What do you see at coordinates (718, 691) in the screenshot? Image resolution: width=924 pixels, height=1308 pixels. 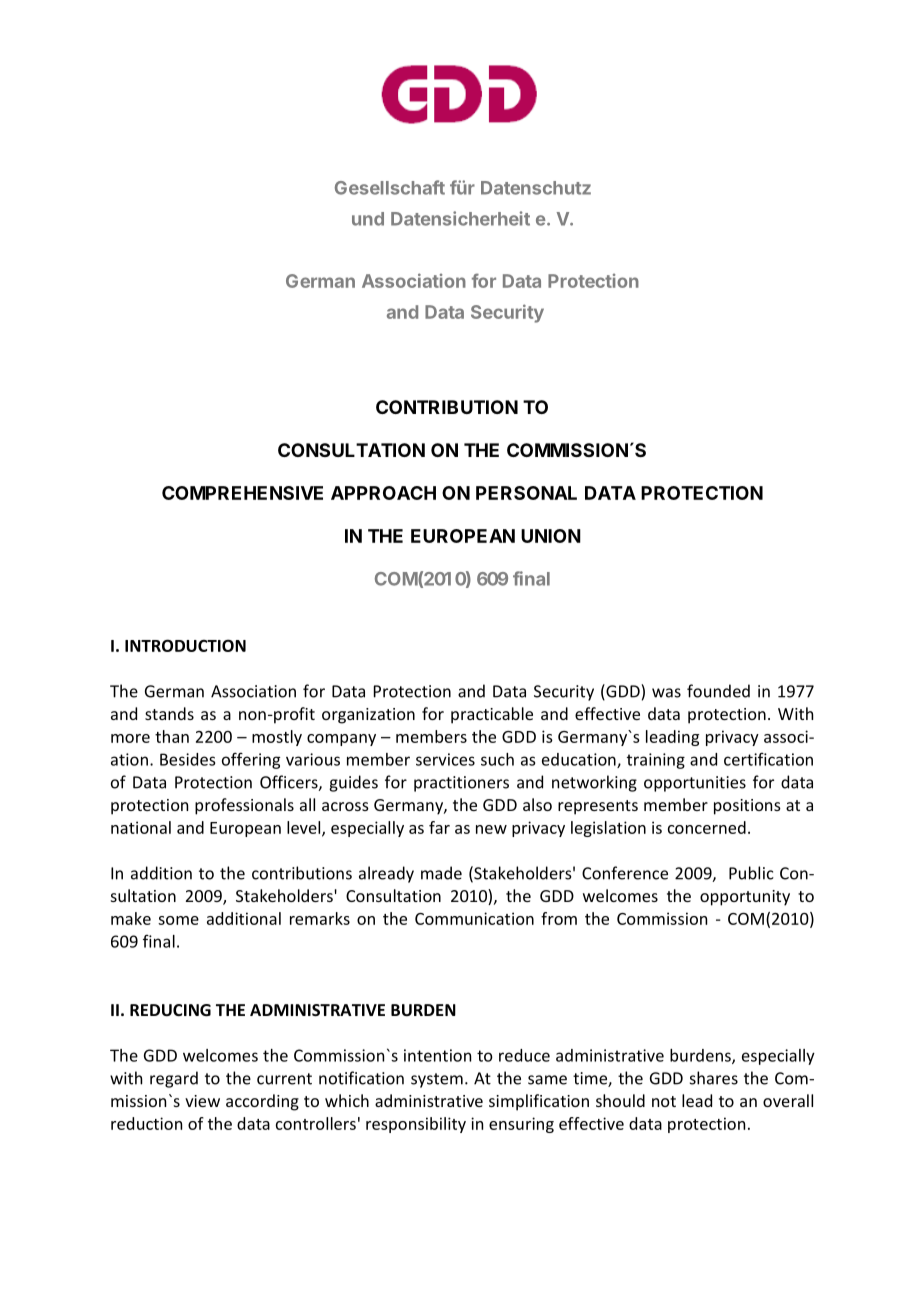 I see `founded` at bounding box center [718, 691].
